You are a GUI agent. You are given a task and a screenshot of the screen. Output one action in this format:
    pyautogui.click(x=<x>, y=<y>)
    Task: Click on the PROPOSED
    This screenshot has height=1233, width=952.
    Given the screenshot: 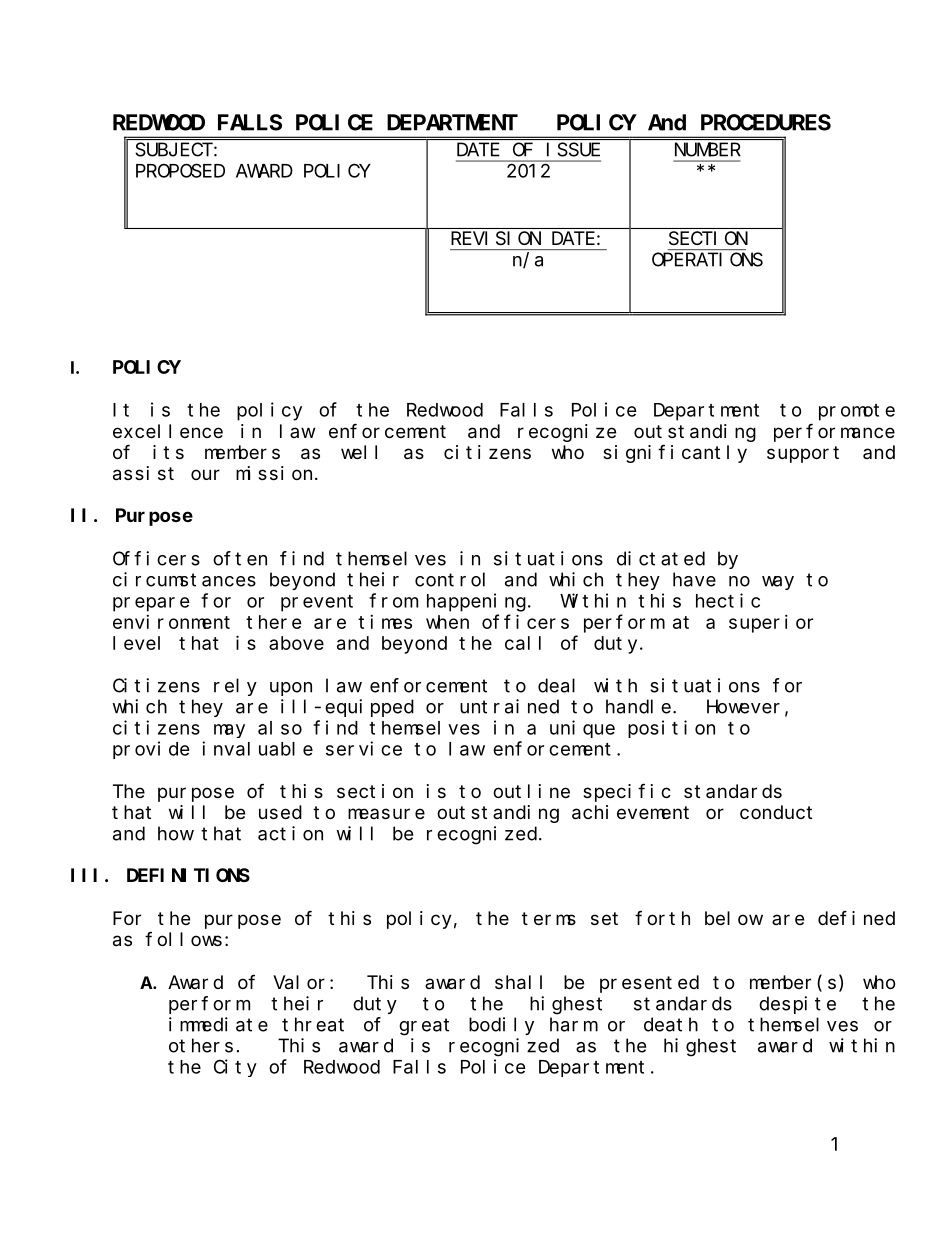 What is the action you would take?
    pyautogui.click(x=180, y=171)
